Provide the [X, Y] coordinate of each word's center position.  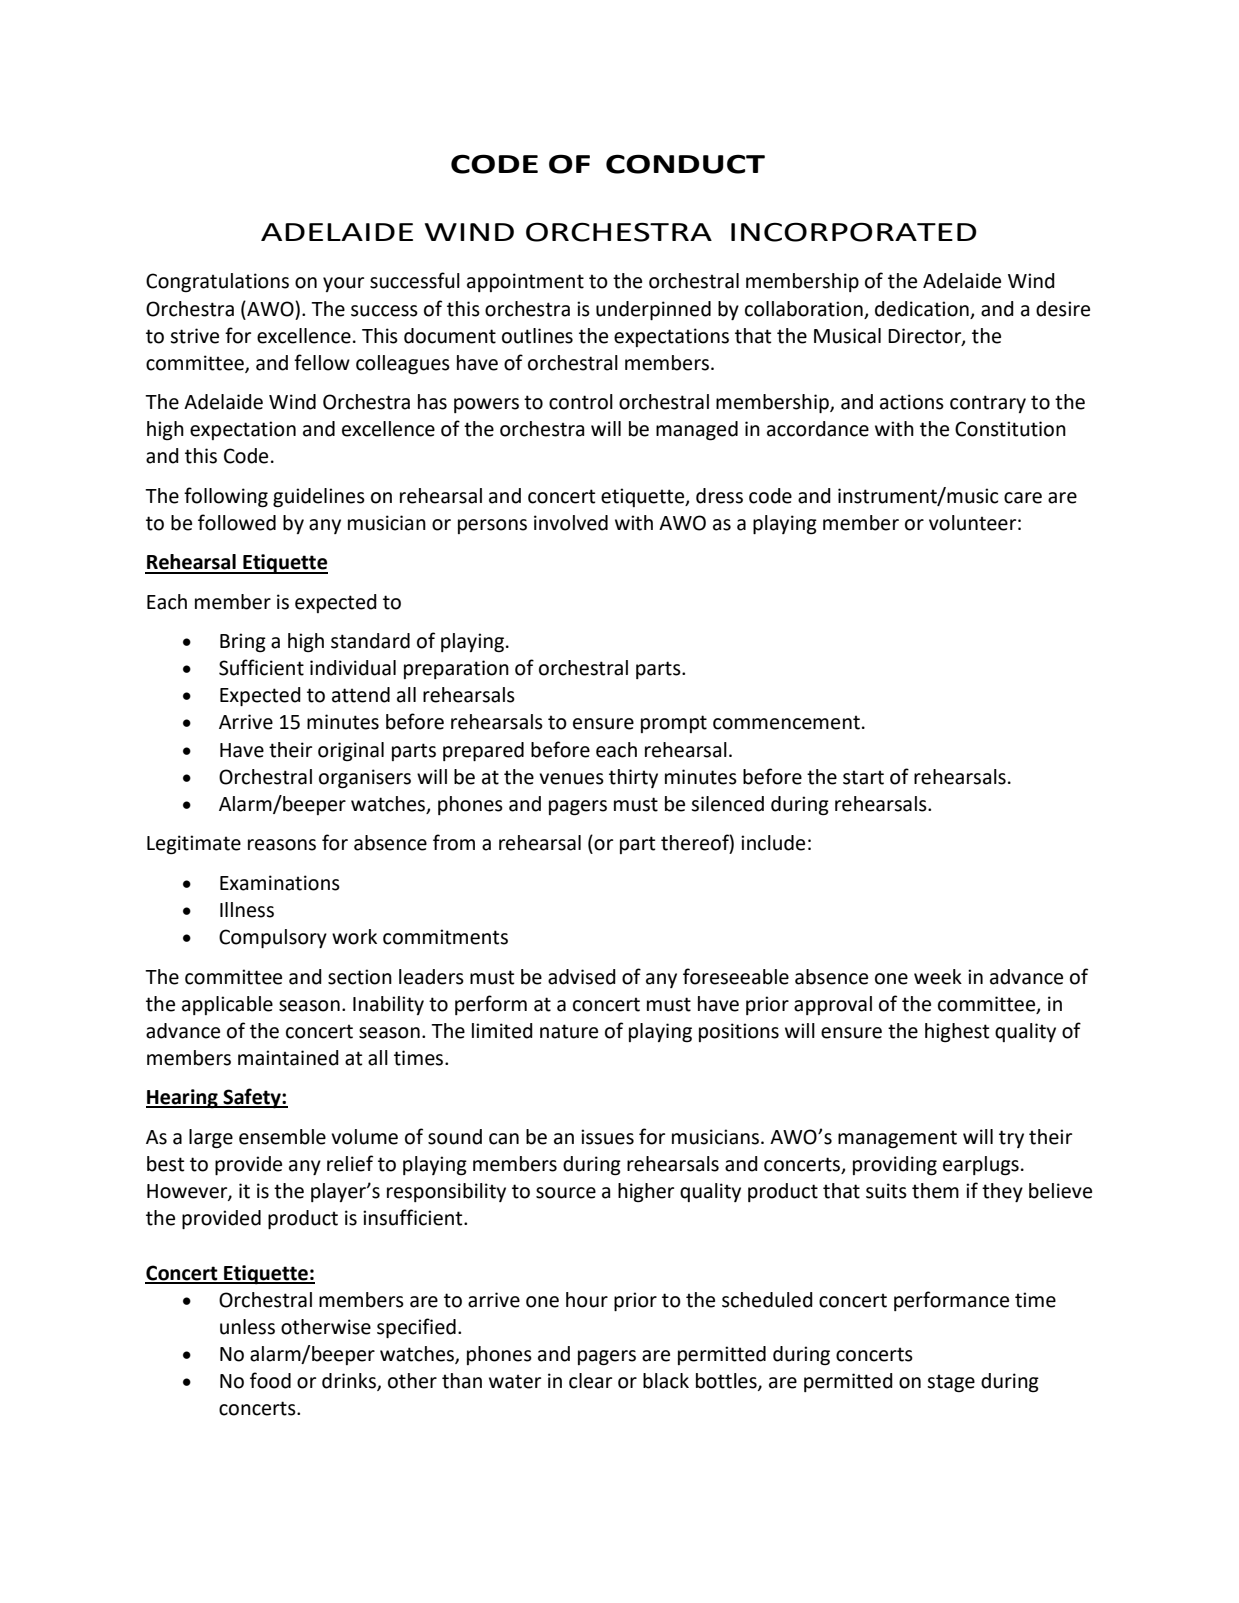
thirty [633, 778]
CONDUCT [685, 164]
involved [571, 523]
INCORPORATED [854, 232]
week [938, 977]
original [351, 752]
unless [247, 1327]
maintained [288, 1058]
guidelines [319, 498]
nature [569, 1031]
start [863, 777]
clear [590, 1381]
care [1023, 498]
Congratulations [217, 283]
